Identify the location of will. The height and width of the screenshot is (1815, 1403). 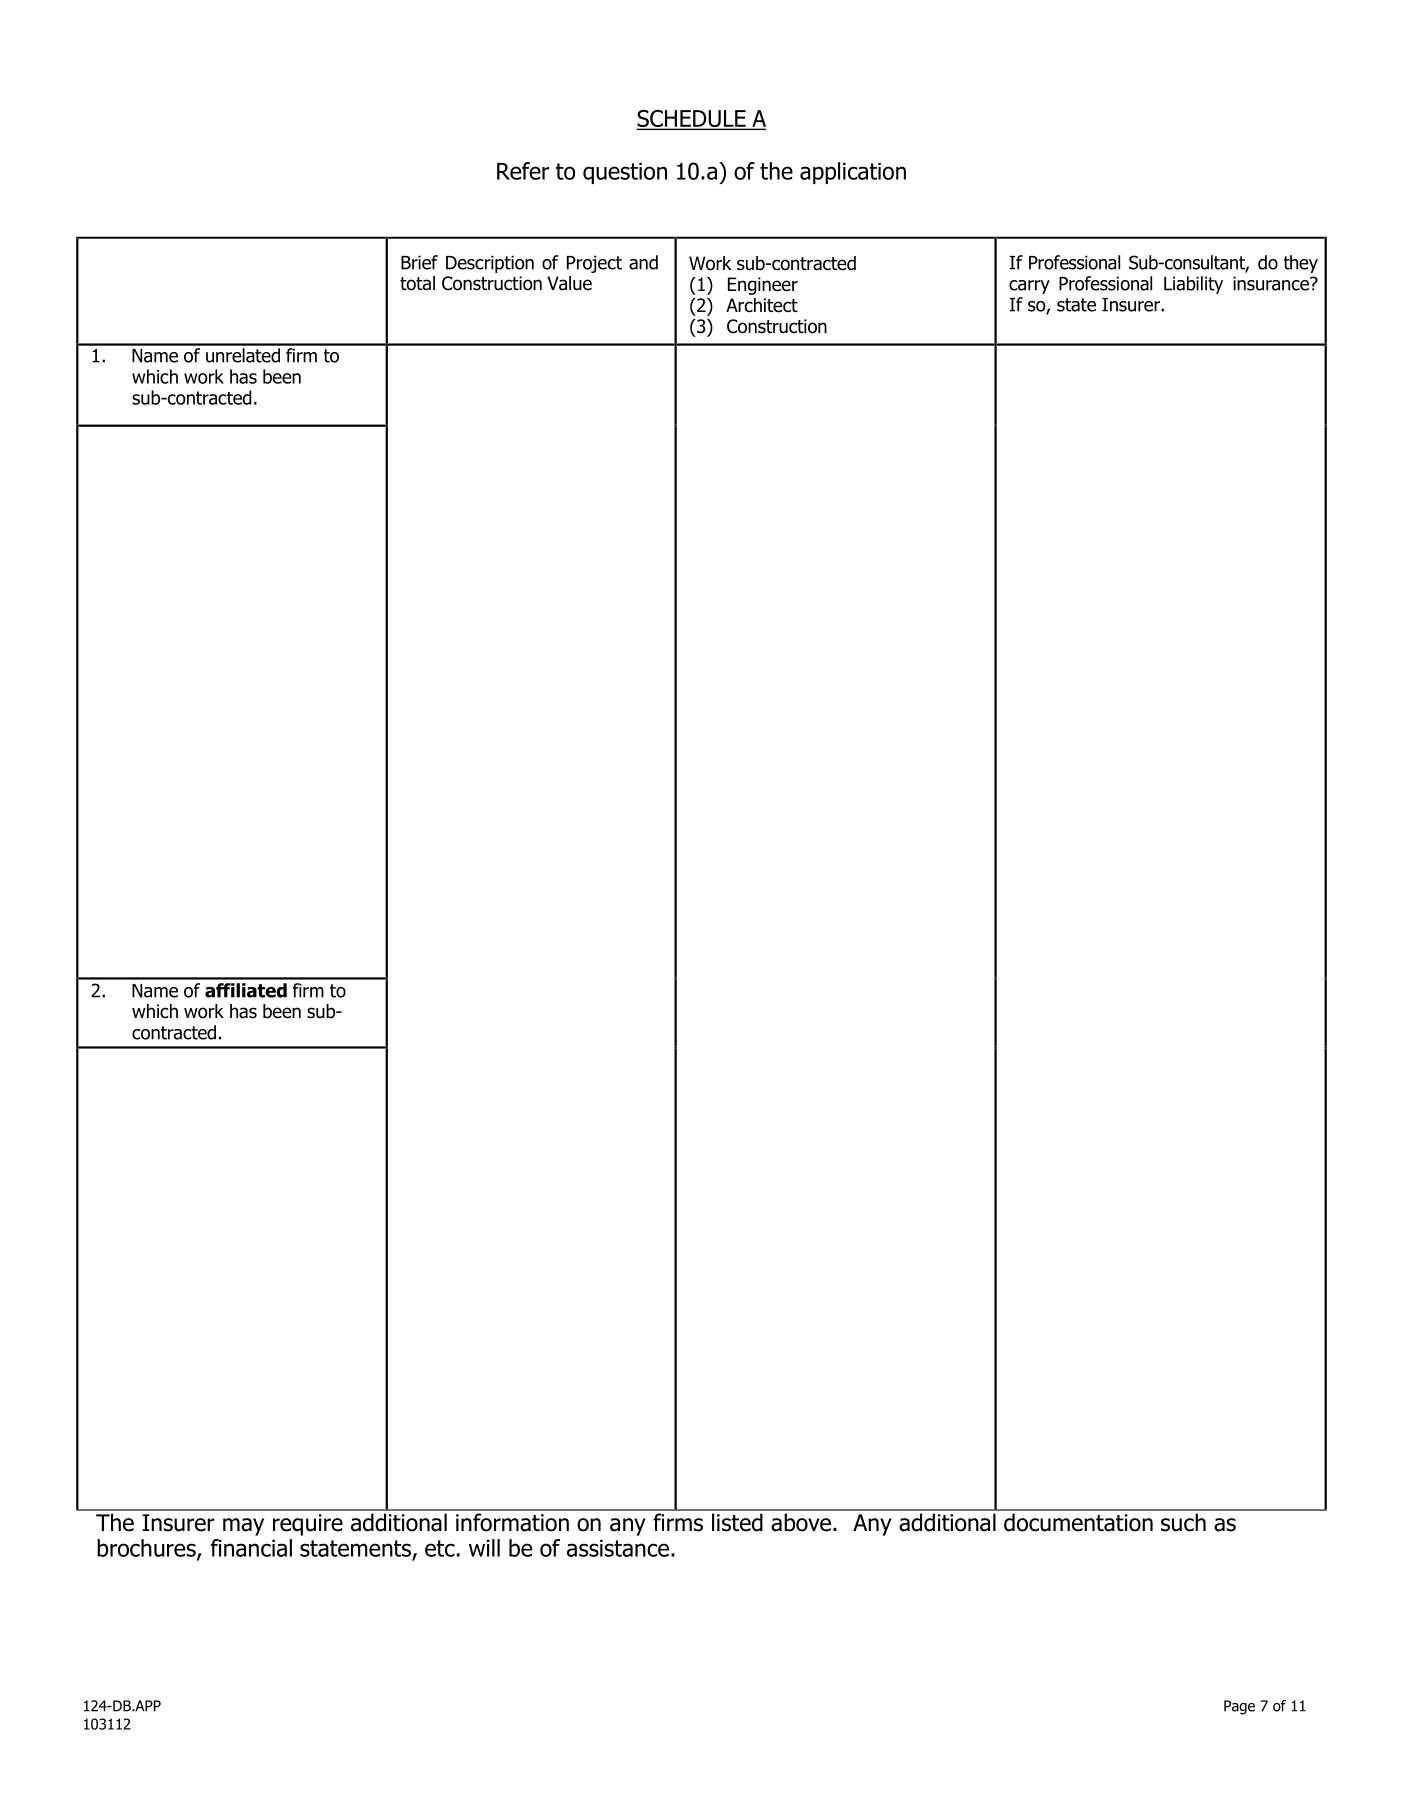
(484, 1548).
